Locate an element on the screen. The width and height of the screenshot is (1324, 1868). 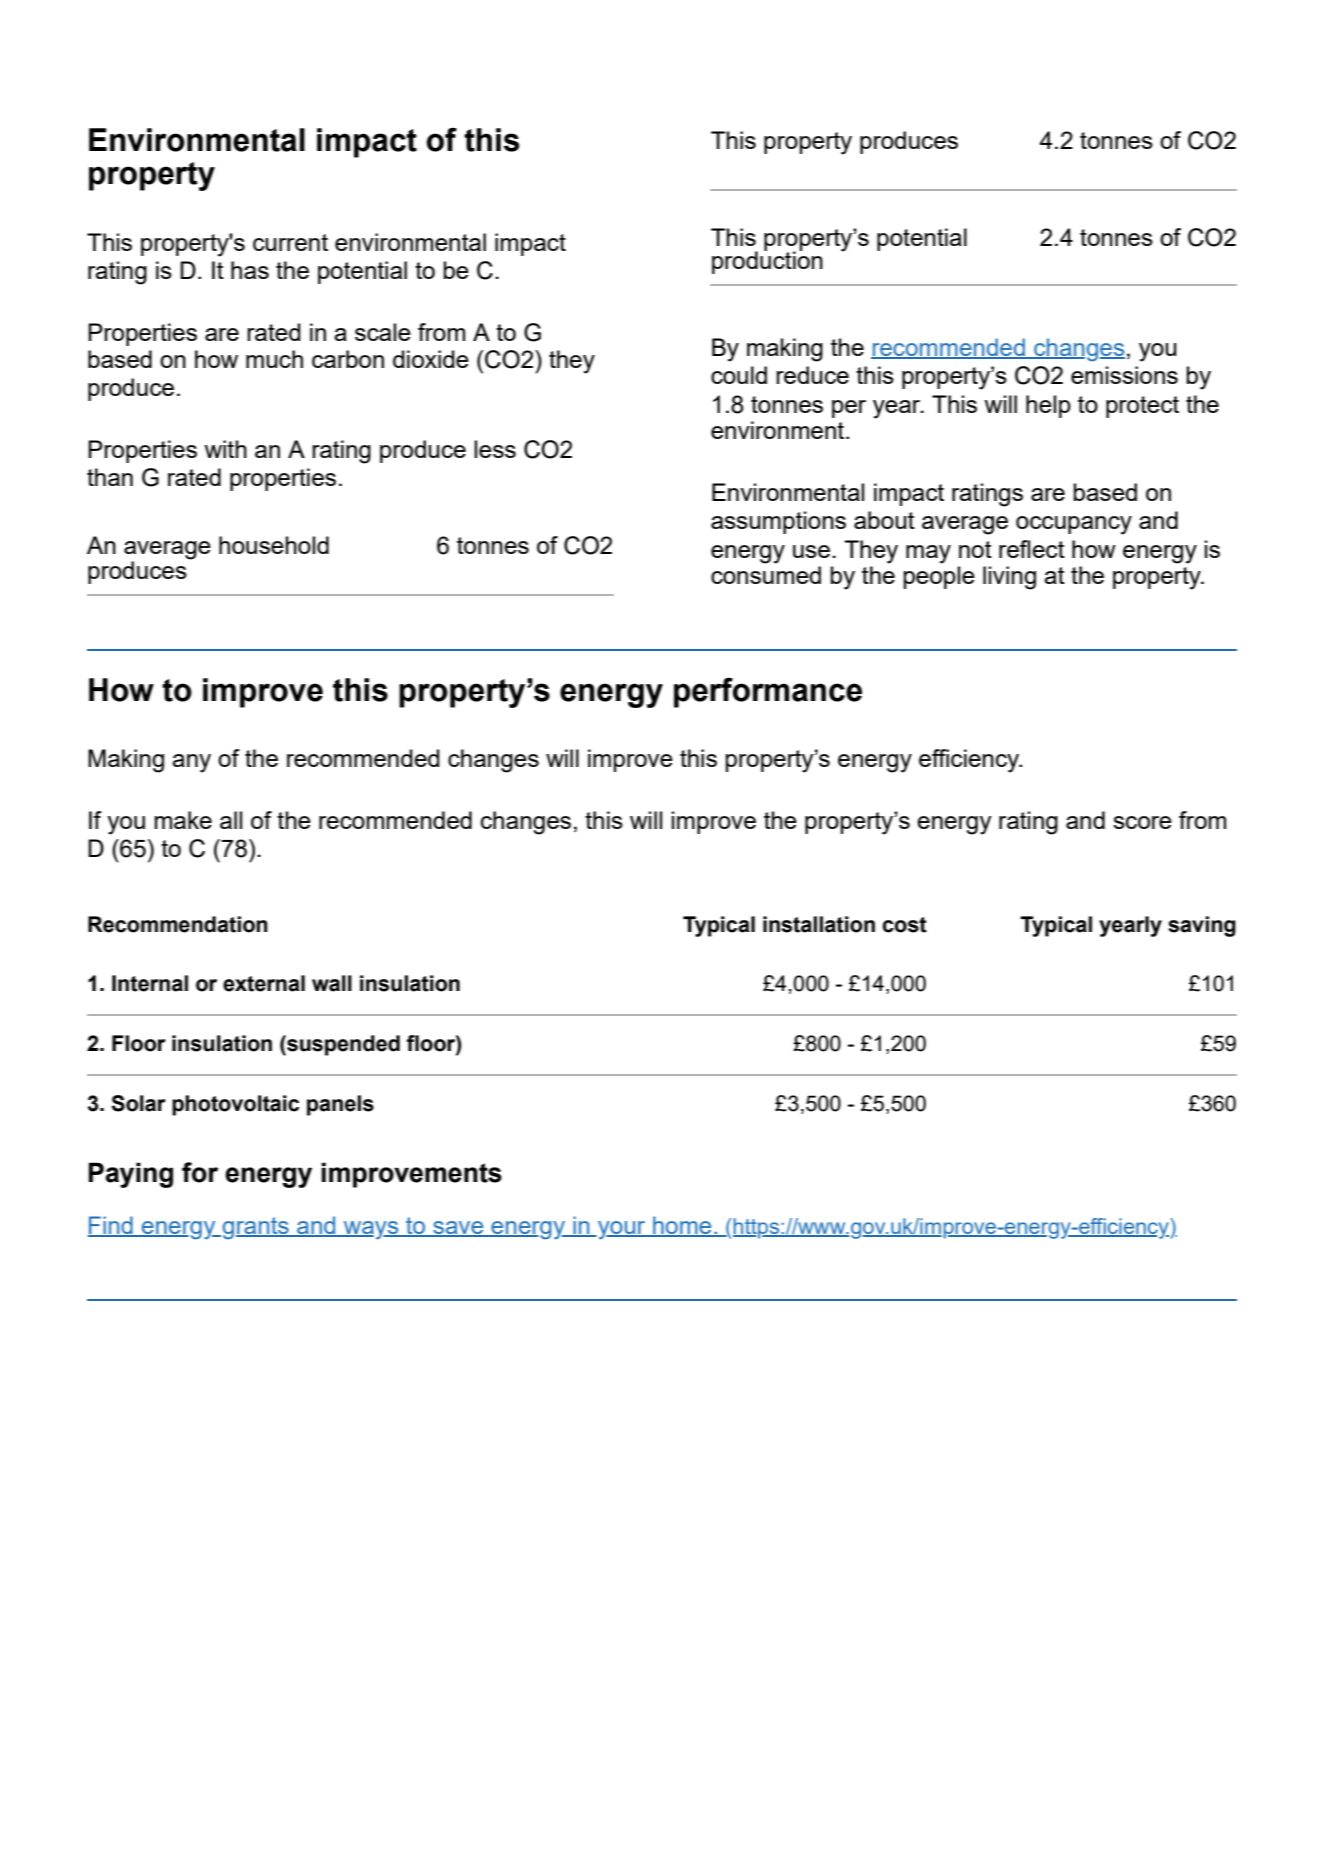
performance is located at coordinates (768, 693).
